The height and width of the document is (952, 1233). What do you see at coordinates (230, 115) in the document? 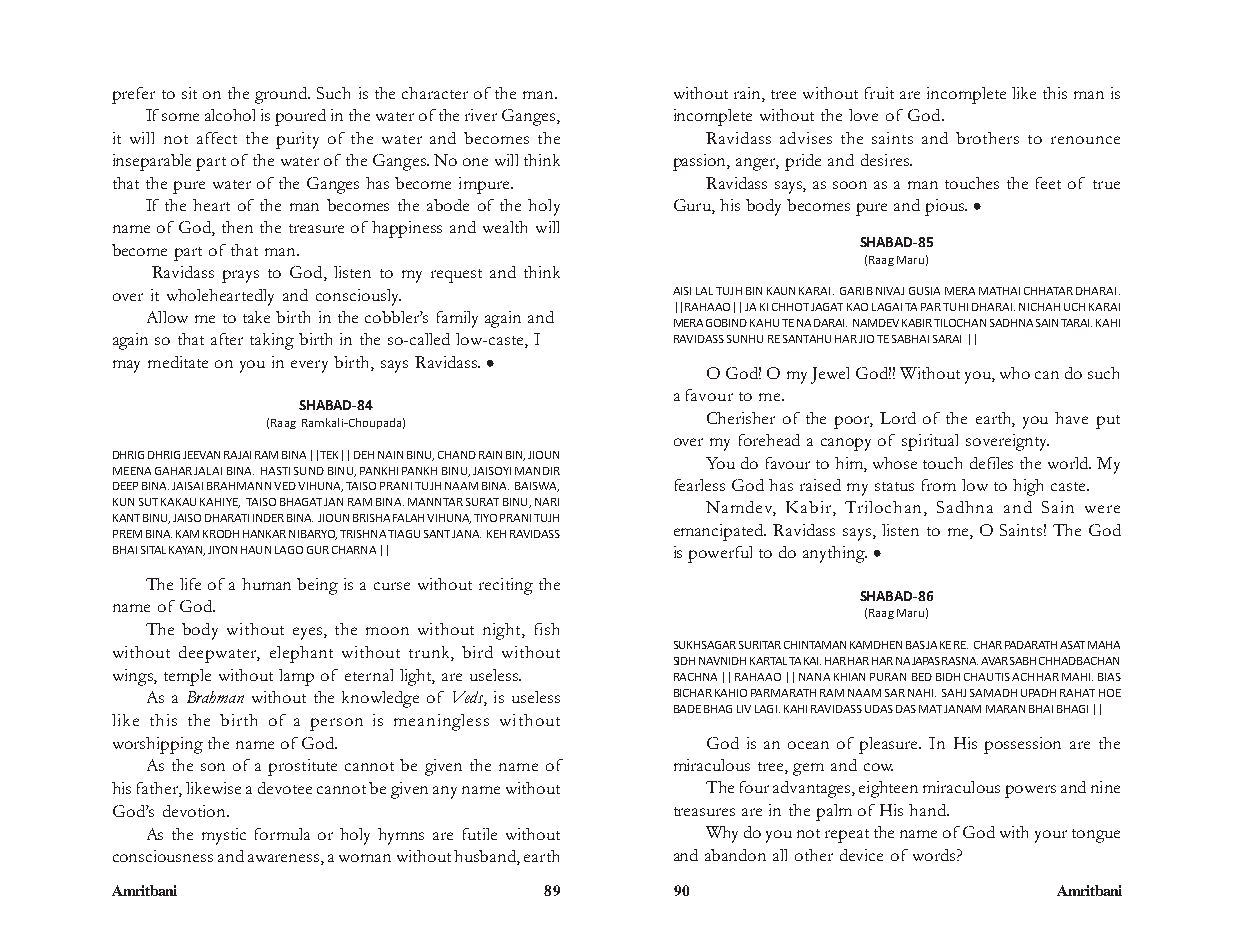
I see `alcohol` at bounding box center [230, 115].
